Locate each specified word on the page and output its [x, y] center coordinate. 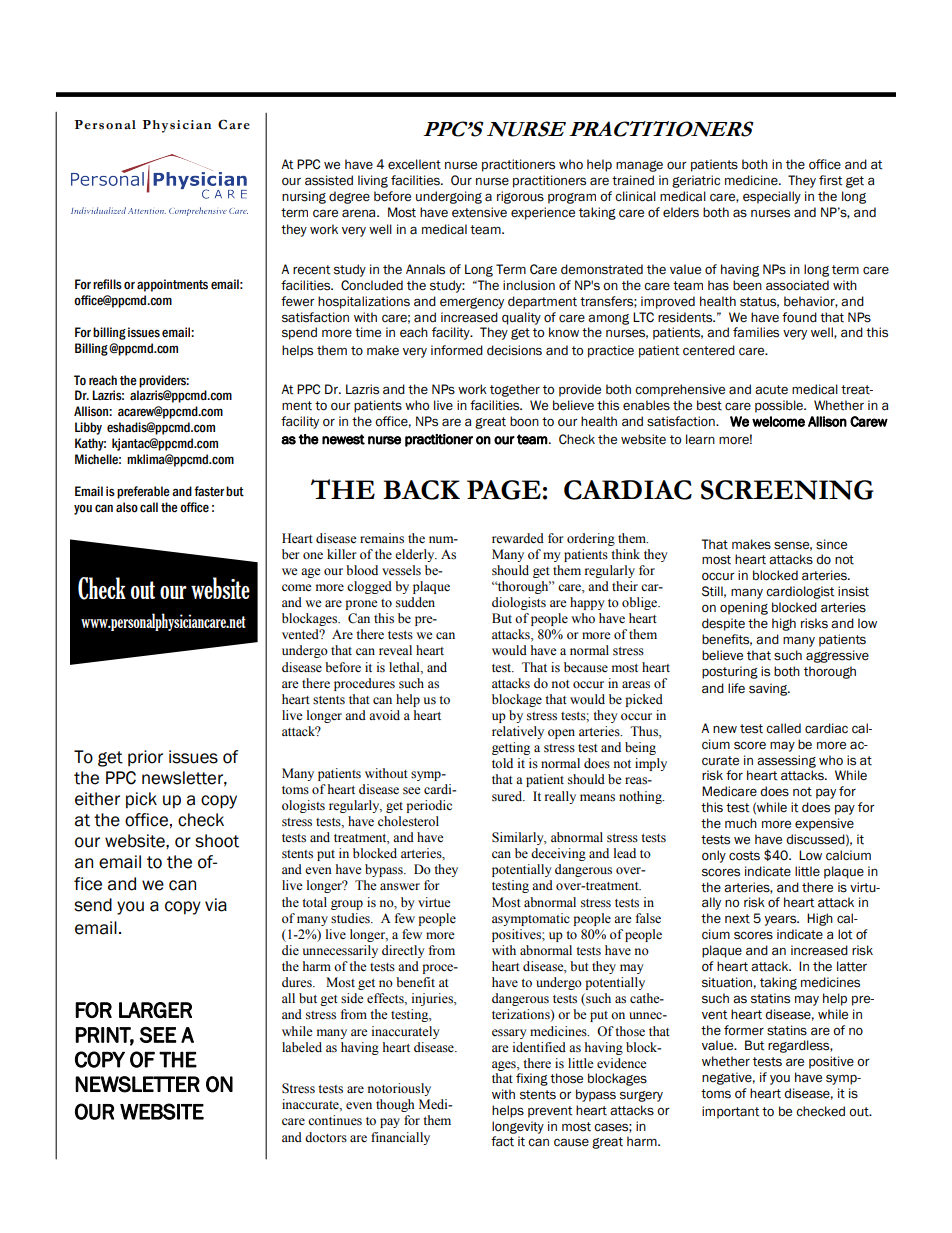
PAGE [504, 490]
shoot [217, 841]
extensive [479, 212]
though [395, 1105]
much [741, 823]
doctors [326, 1137]
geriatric [696, 181]
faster [209, 491]
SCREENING [787, 490]
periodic [429, 806]
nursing [304, 197]
